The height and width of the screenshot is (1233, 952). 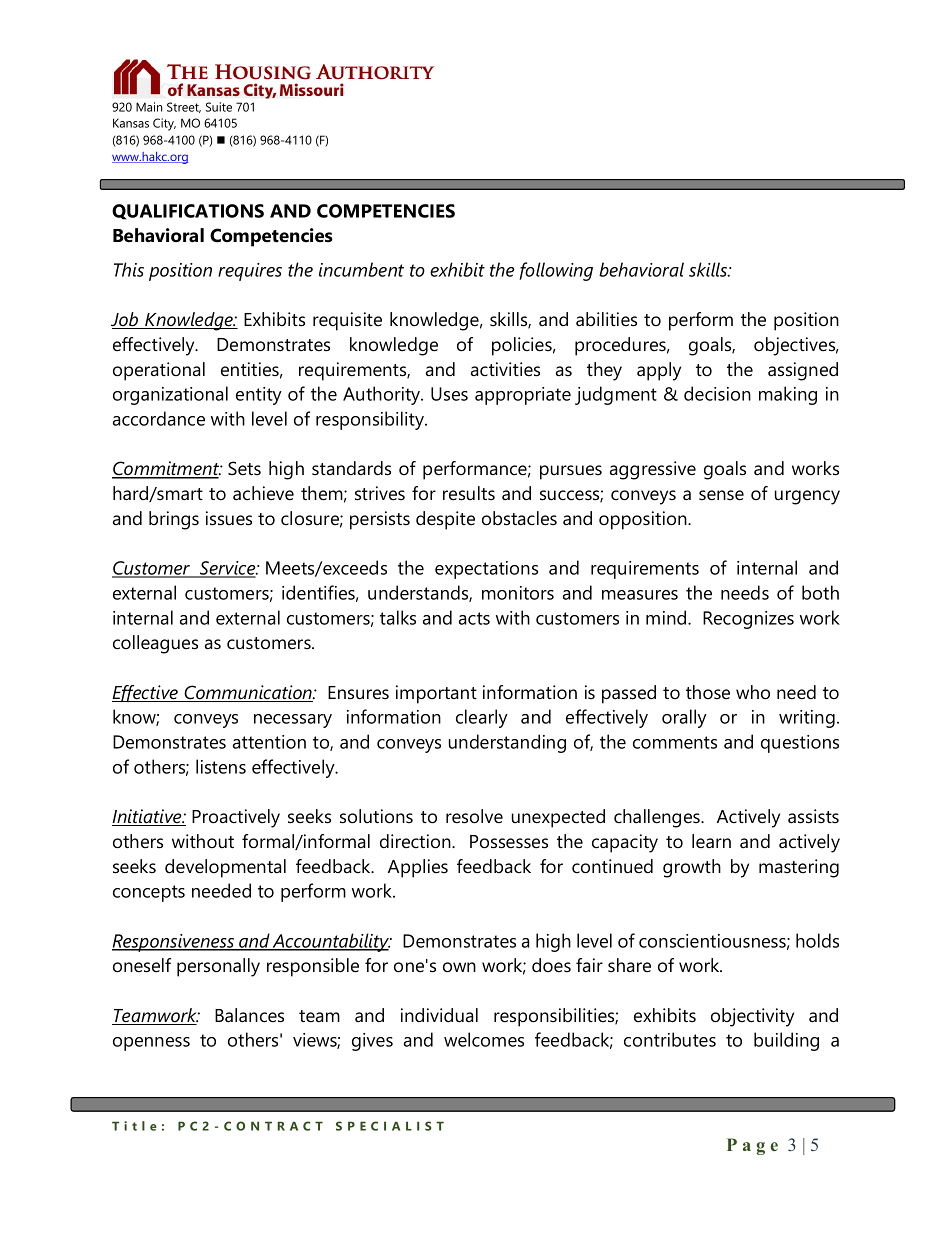 I want to click on following, so click(x=556, y=271).
